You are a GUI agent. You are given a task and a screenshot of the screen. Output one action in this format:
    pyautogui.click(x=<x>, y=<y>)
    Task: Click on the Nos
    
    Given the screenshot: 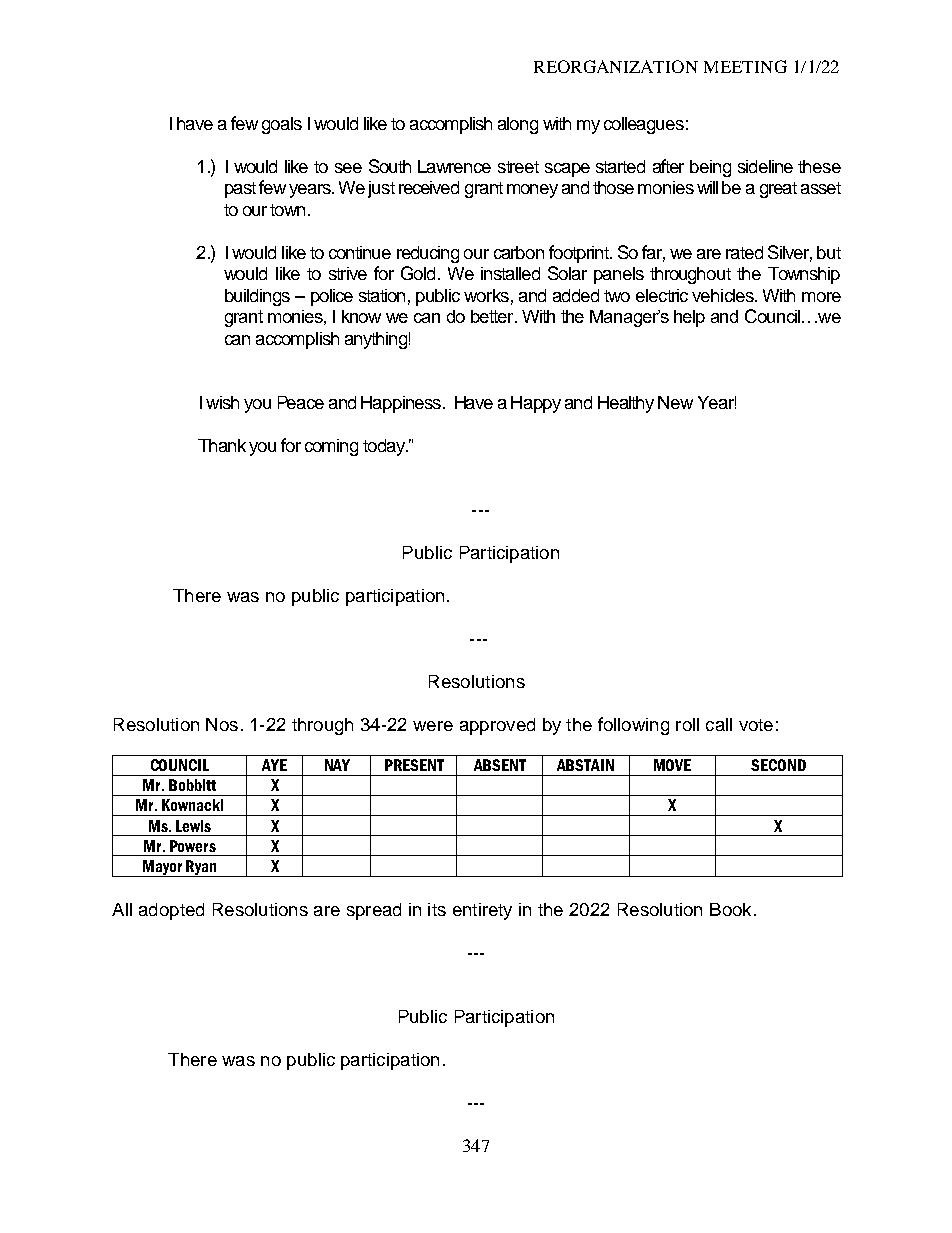 What is the action you would take?
    pyautogui.click(x=222, y=724)
